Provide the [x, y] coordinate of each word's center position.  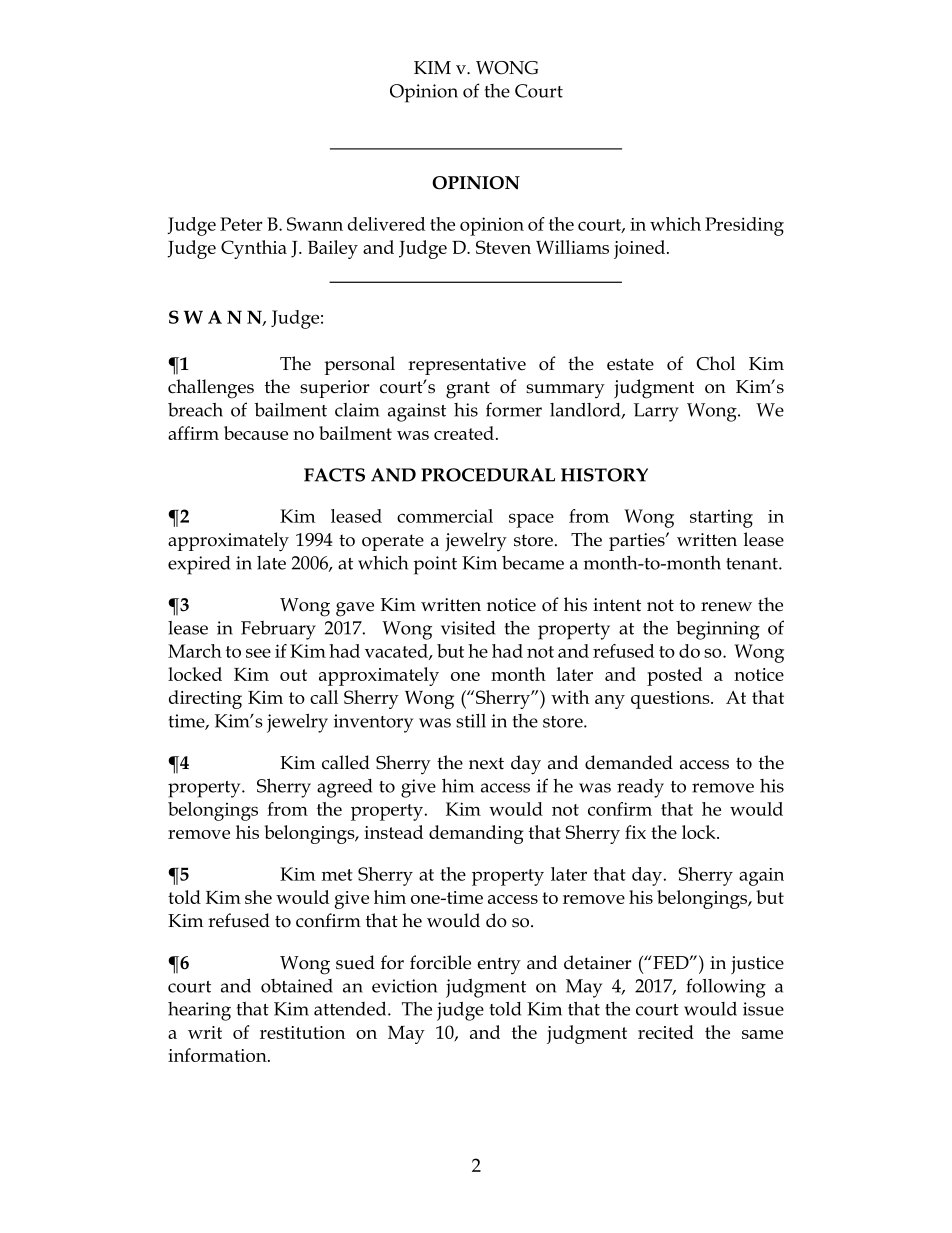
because [256, 433]
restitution [302, 1032]
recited [666, 1032]
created [464, 433]
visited [468, 628]
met [337, 875]
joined [639, 249]
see [258, 653]
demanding [476, 834]
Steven [503, 247]
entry [499, 966]
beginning [718, 630]
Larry [656, 412]
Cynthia [254, 249]
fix [635, 832]
